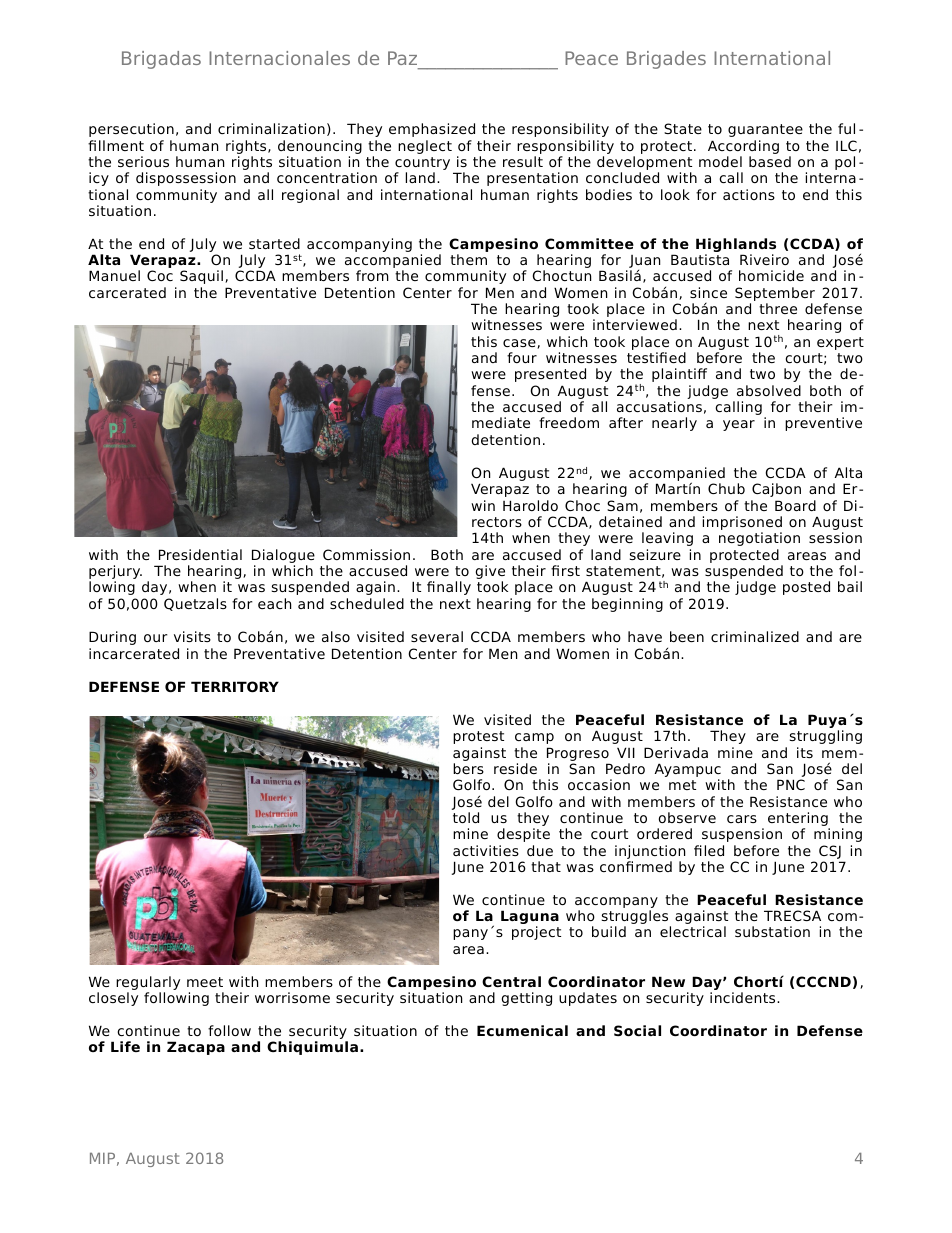  What do you see at coordinates (759, 539) in the screenshot?
I see `negotiation` at bounding box center [759, 539].
